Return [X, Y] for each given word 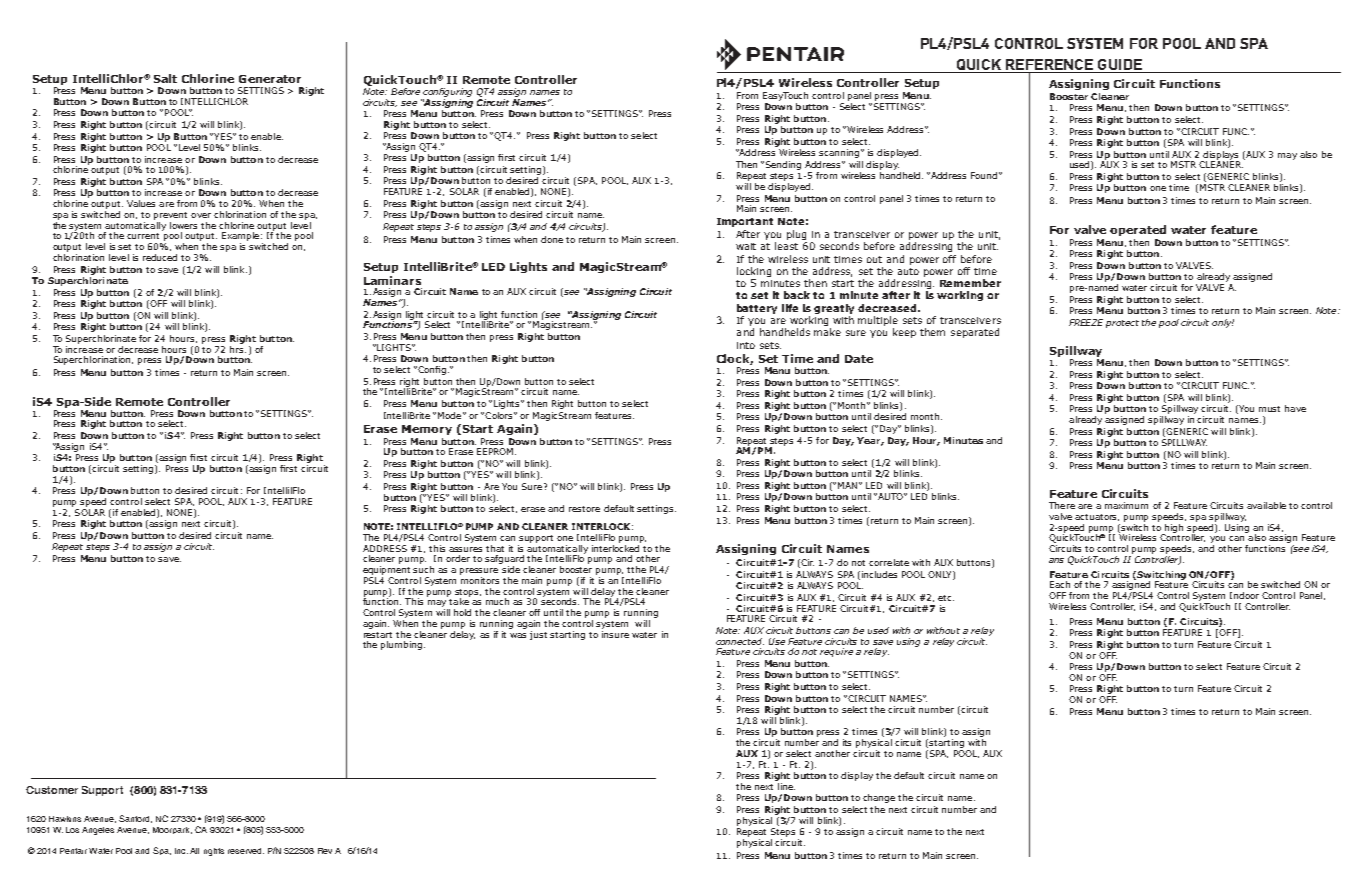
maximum [1126, 505]
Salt [165, 78]
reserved [246, 851]
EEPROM [496, 451]
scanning [839, 153]
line [786, 786]
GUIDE [1120, 64]
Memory [427, 430]
